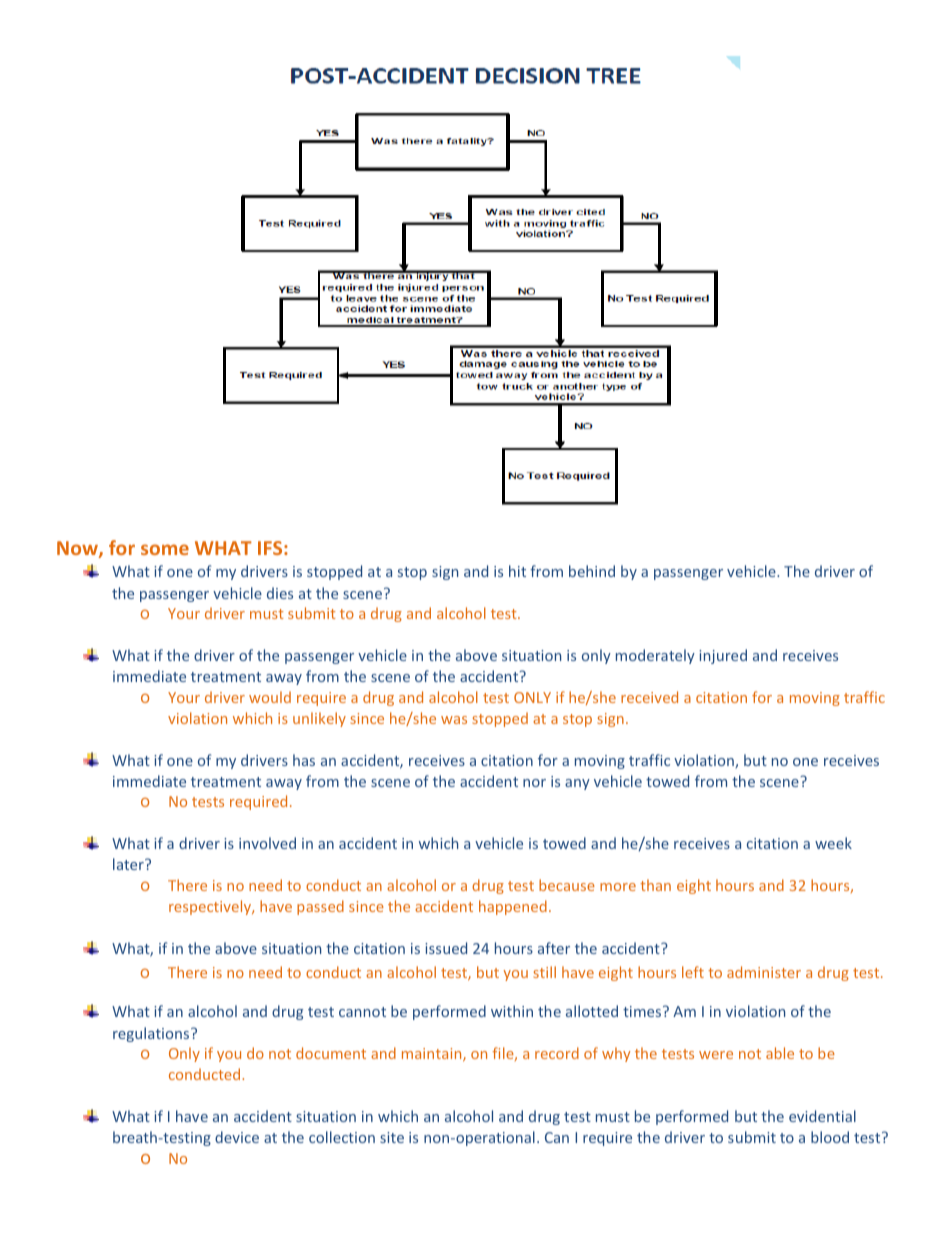 This document has height=1233, width=952. What do you see at coordinates (592, 571) in the document?
I see `behind` at bounding box center [592, 571].
